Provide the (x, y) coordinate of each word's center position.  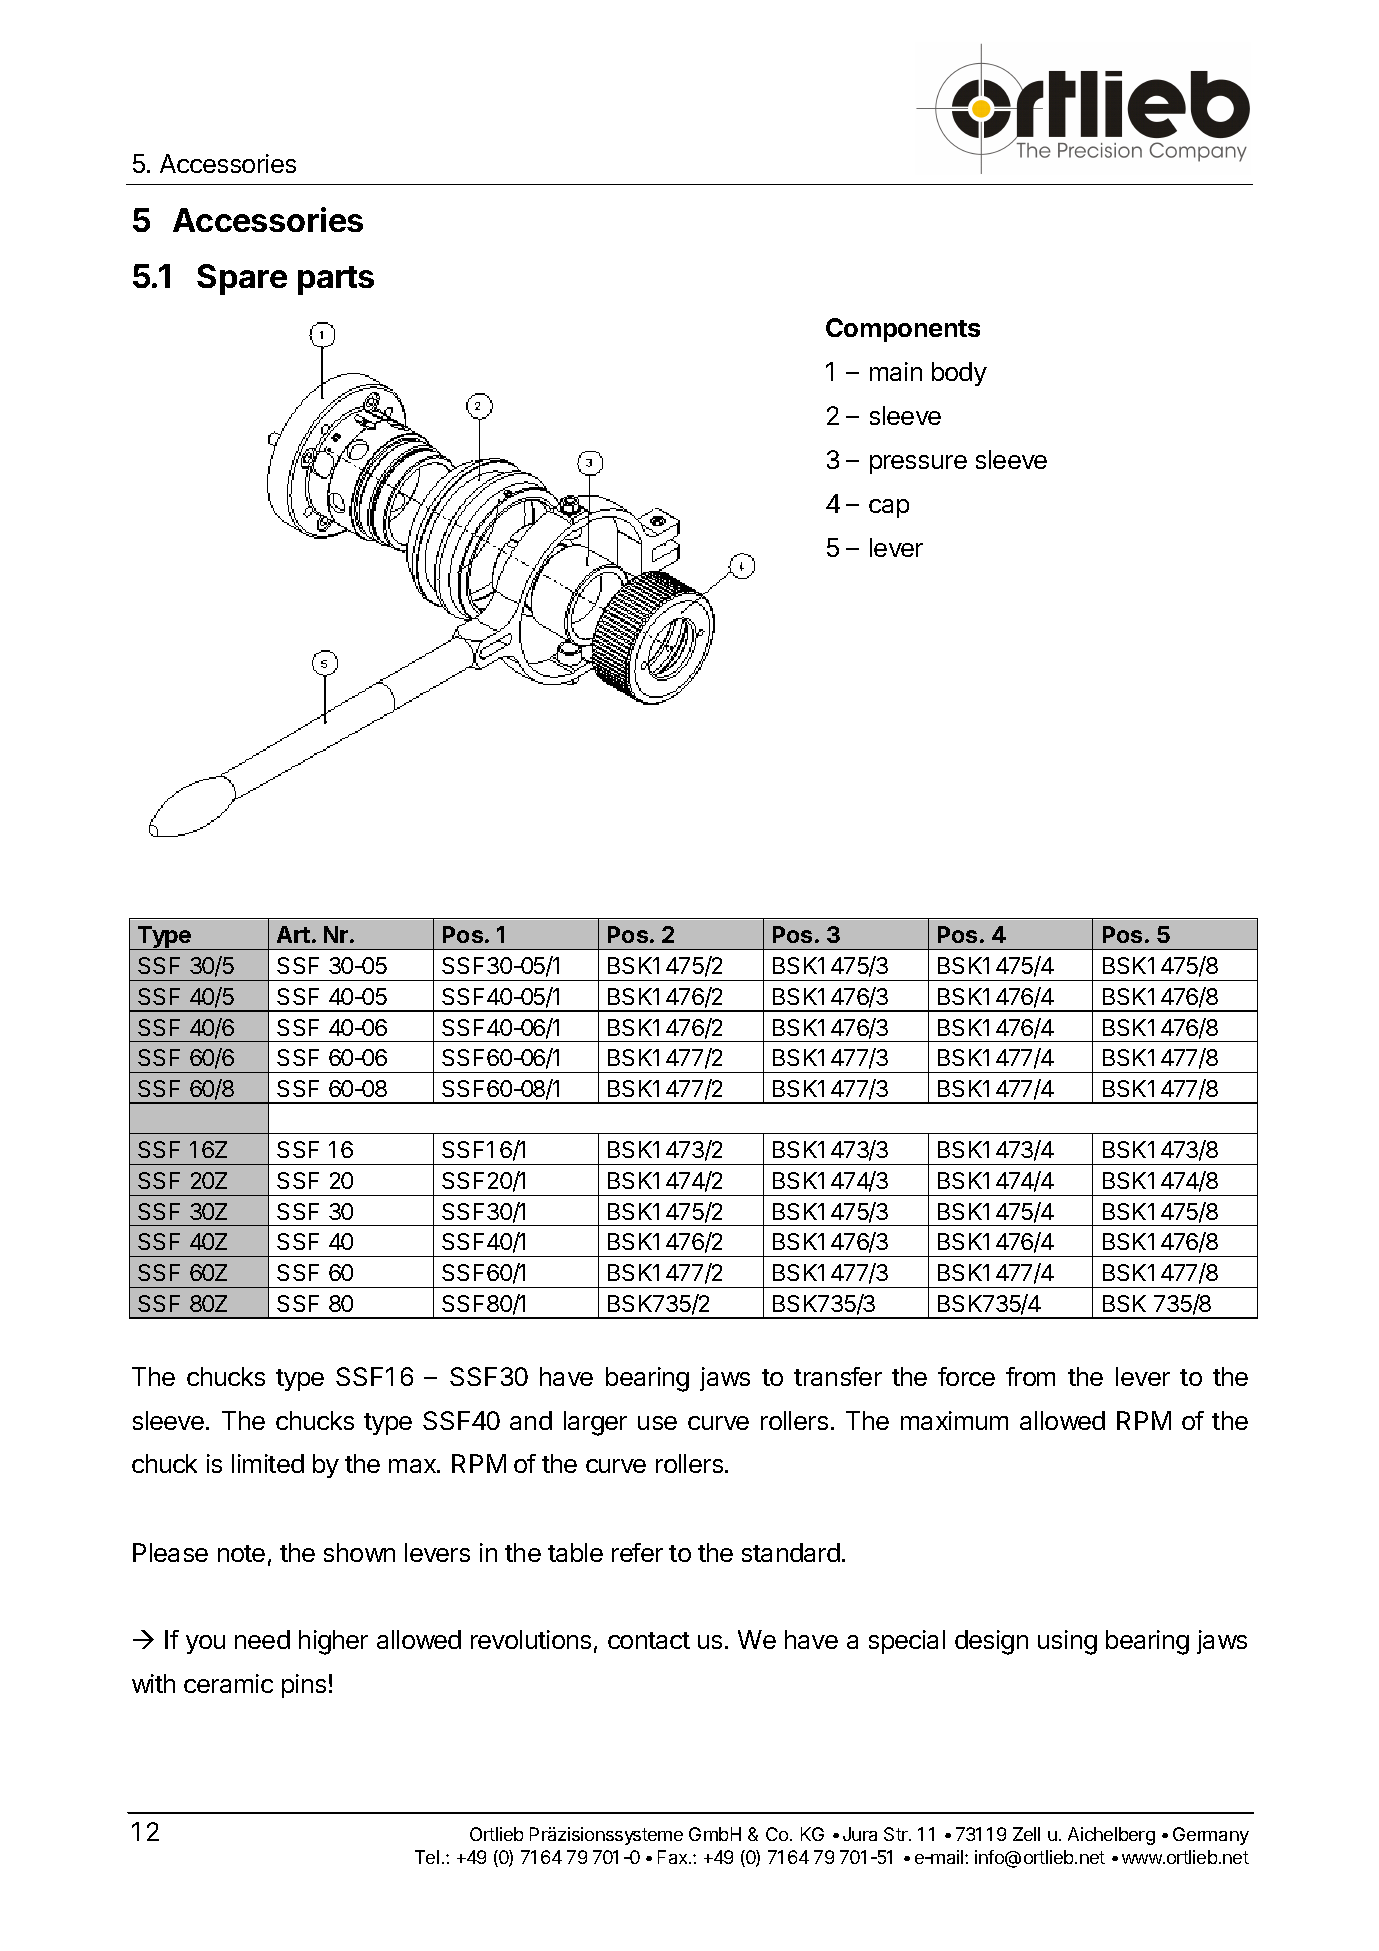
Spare (242, 279)
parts (336, 280)
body (959, 374)
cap (889, 508)
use (657, 1423)
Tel (427, 1857)
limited (268, 1463)
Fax (674, 1857)
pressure (918, 464)
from (1030, 1376)
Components (903, 330)
